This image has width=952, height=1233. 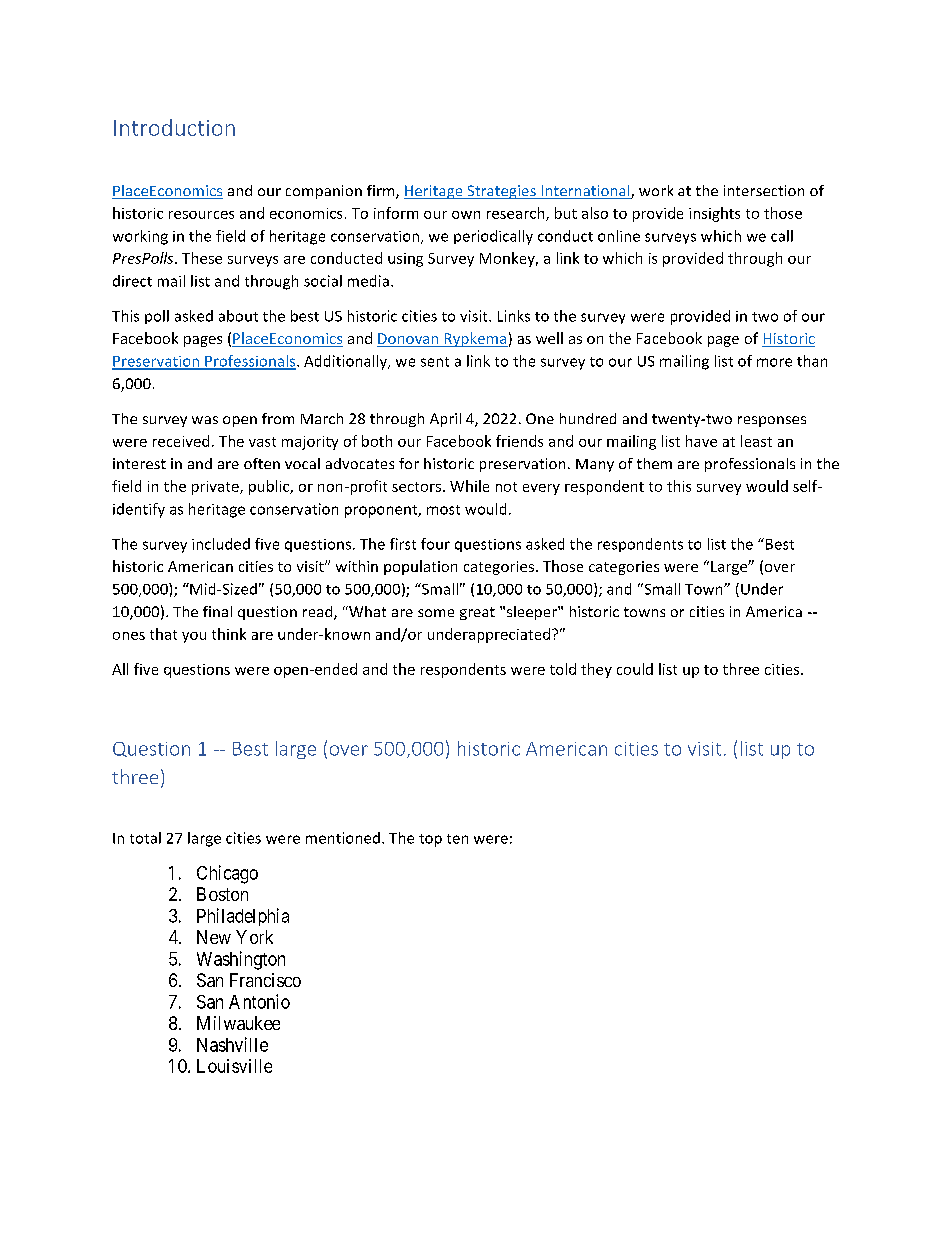 What do you see at coordinates (501, 192) in the image?
I see `Strategies` at bounding box center [501, 192].
